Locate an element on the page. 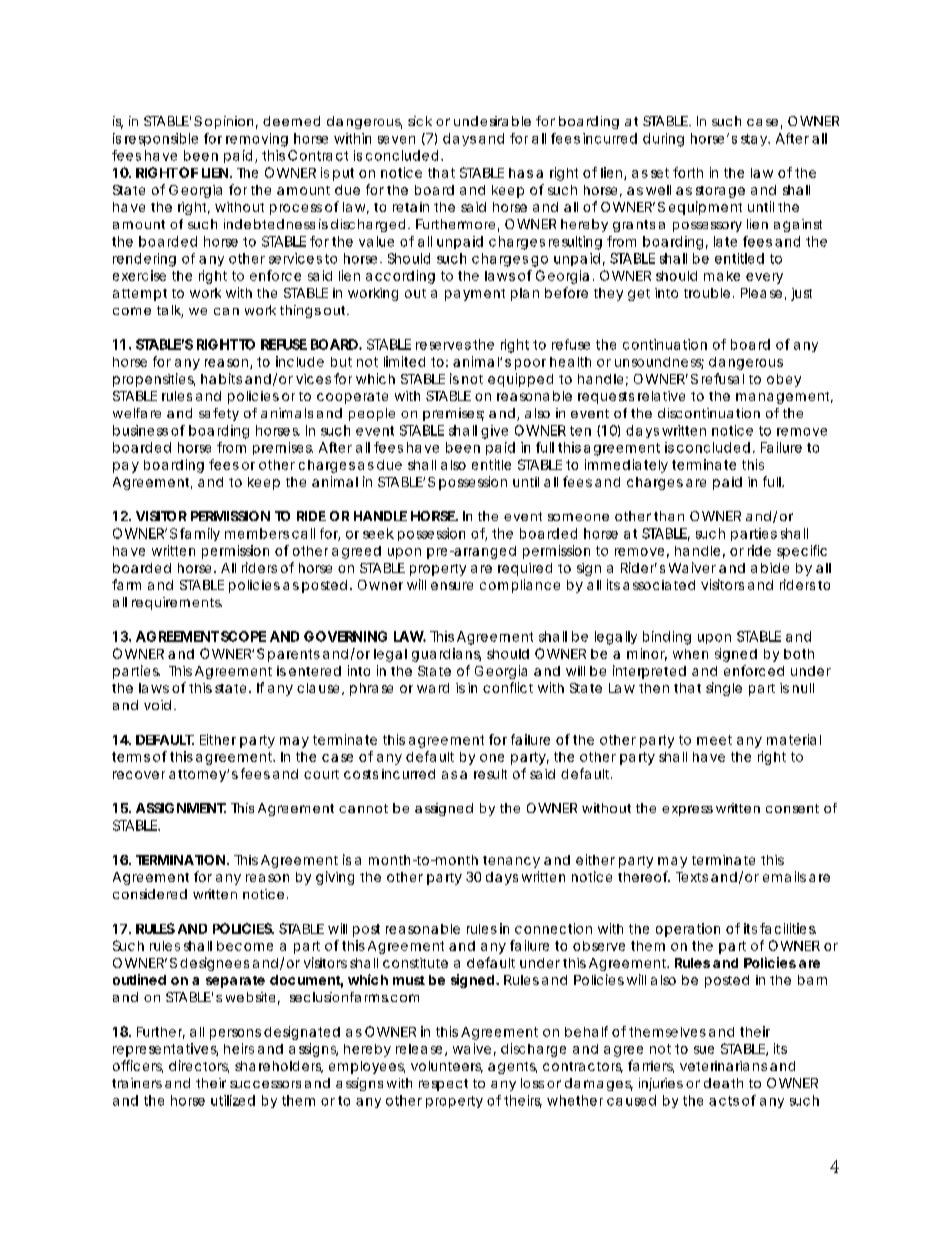 The image size is (952, 1233). requirements is located at coordinates (177, 603).
